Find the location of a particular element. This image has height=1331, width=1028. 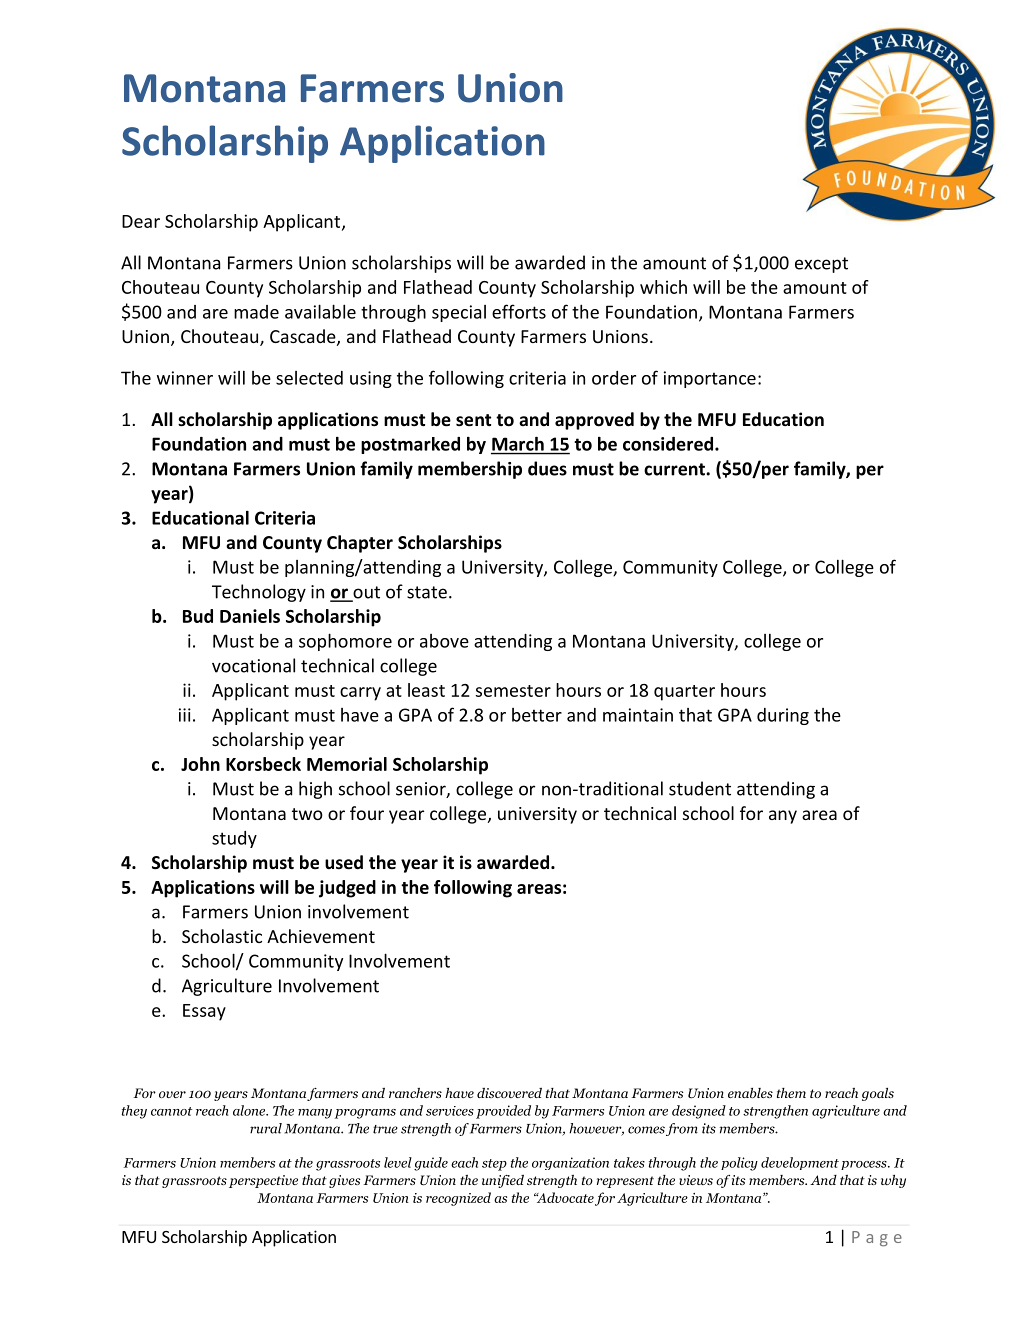

efforts is located at coordinates (519, 311).
